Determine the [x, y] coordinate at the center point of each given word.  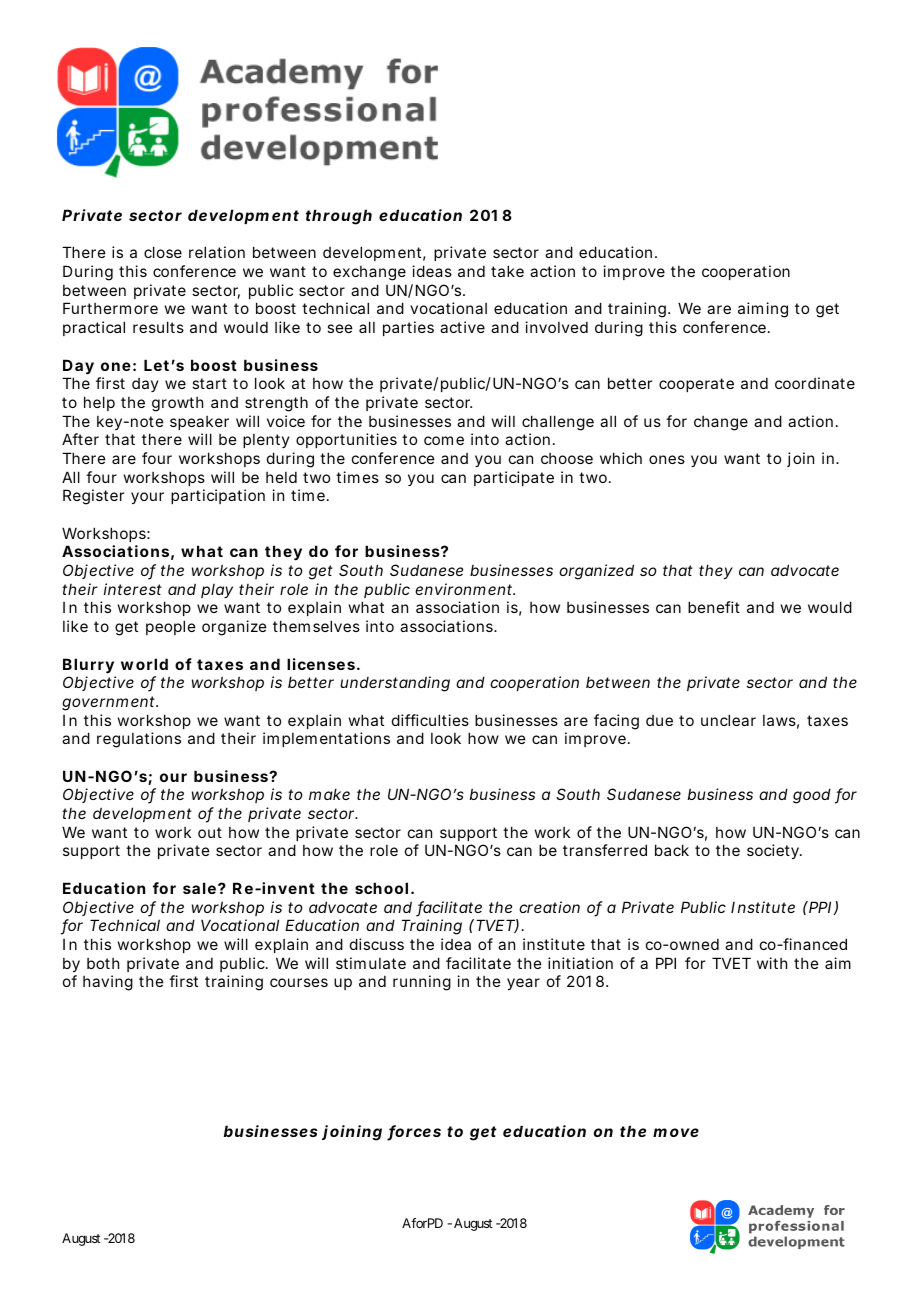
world [144, 664]
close [163, 252]
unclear [728, 720]
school [381, 888]
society [774, 851]
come [444, 440]
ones [667, 459]
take [507, 271]
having [108, 983]
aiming [763, 310]
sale [199, 888]
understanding [395, 684]
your [147, 498]
